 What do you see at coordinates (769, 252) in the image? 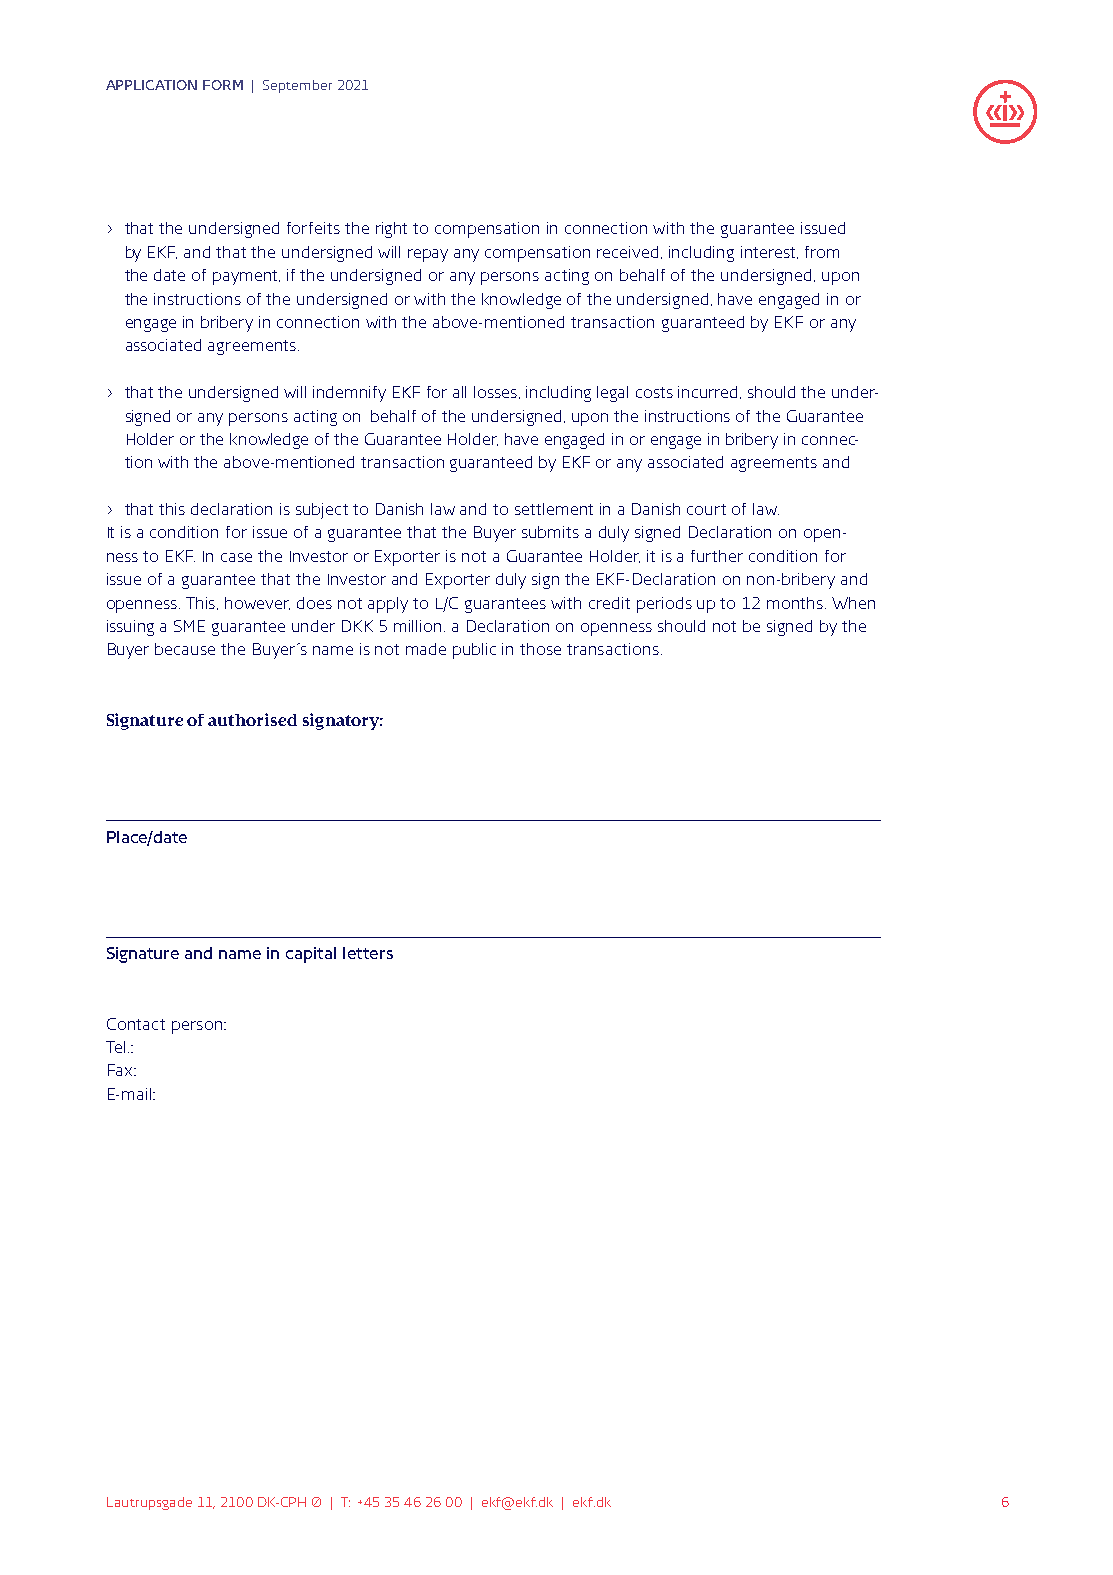
I see `interest` at bounding box center [769, 252].
